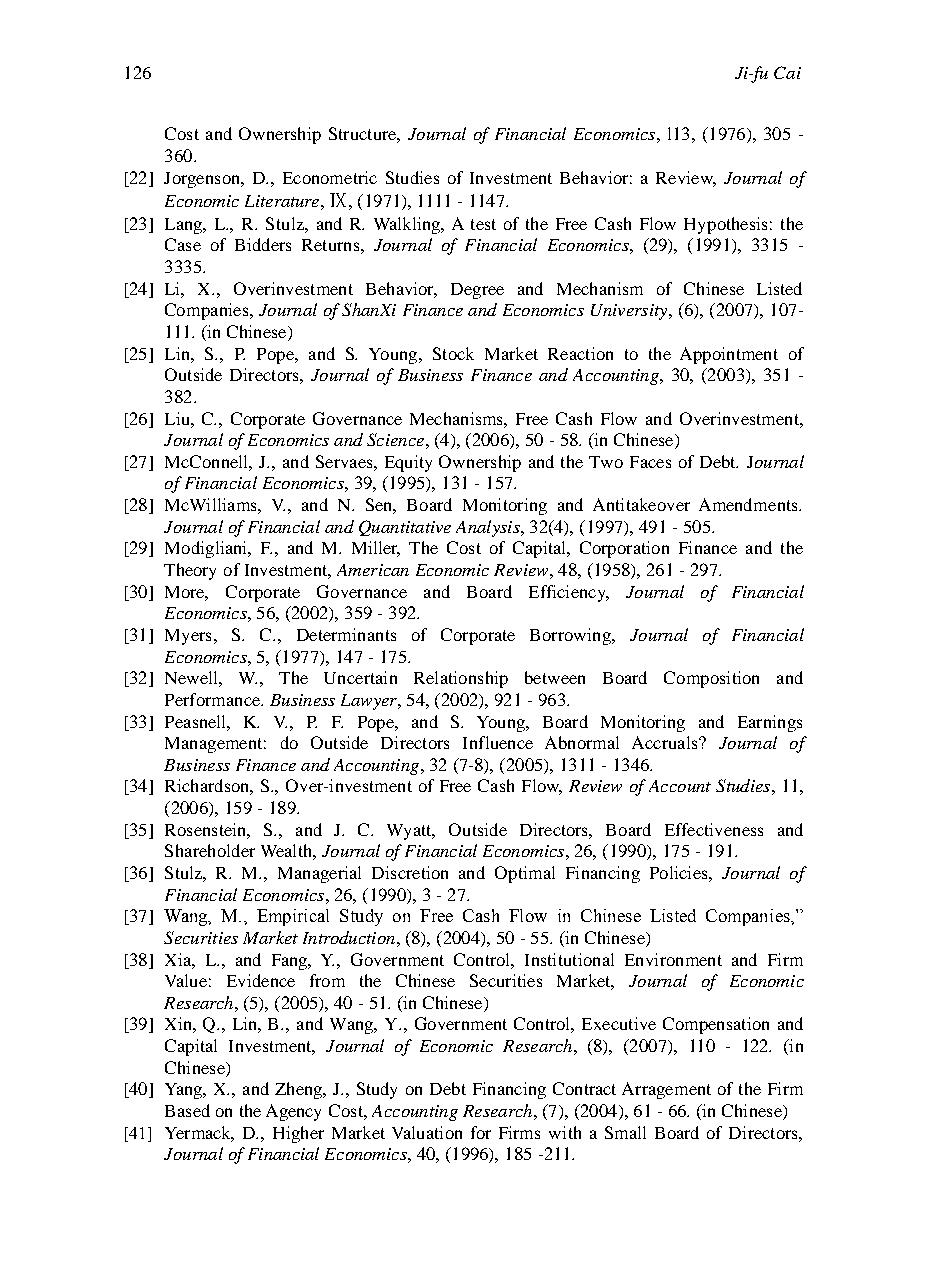 Image resolution: width=927 pixels, height=1288 pixels. Describe the element at coordinates (330, 177) in the screenshot. I see `Econometric` at that location.
